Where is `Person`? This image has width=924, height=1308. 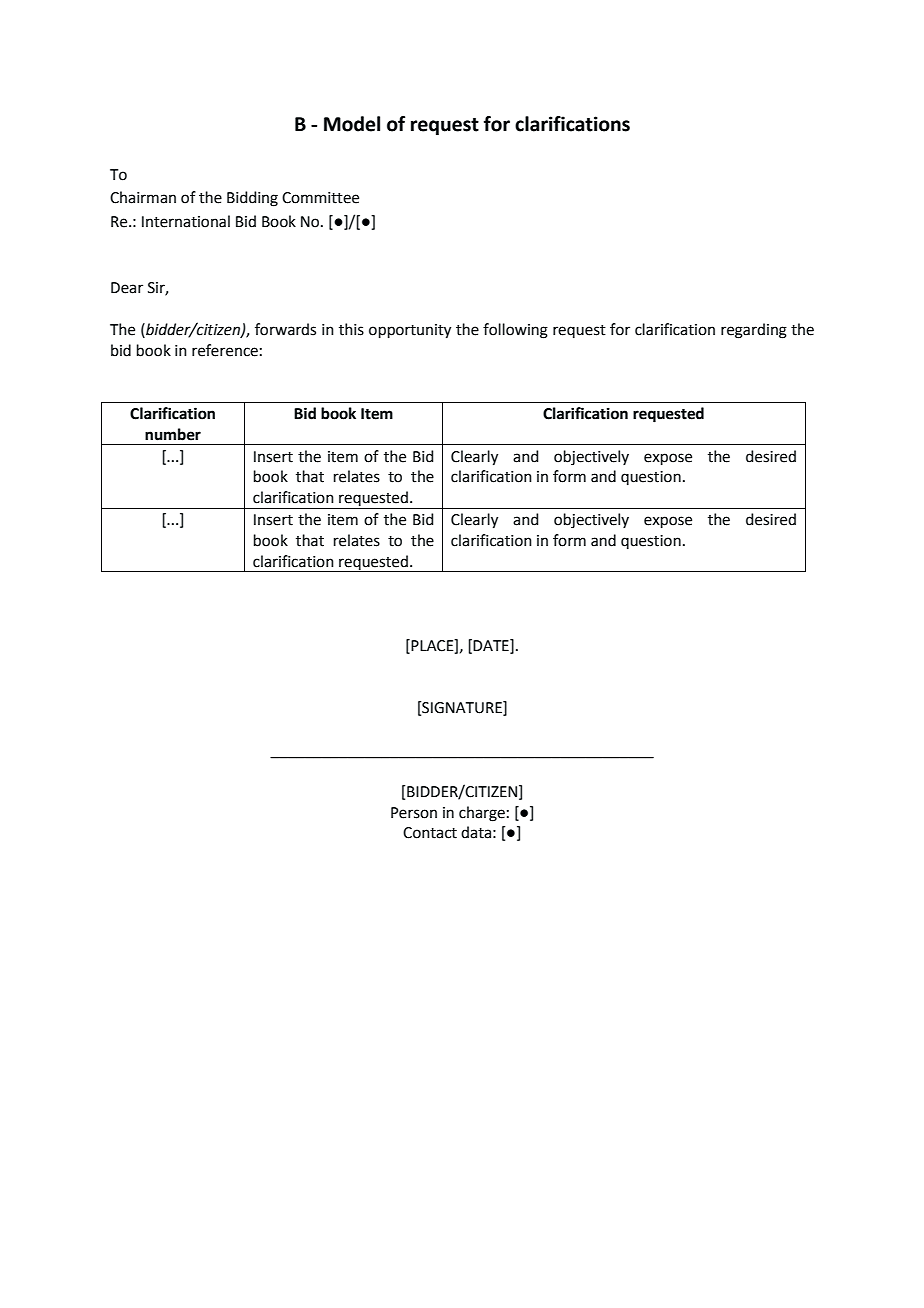
Person is located at coordinates (414, 813).
